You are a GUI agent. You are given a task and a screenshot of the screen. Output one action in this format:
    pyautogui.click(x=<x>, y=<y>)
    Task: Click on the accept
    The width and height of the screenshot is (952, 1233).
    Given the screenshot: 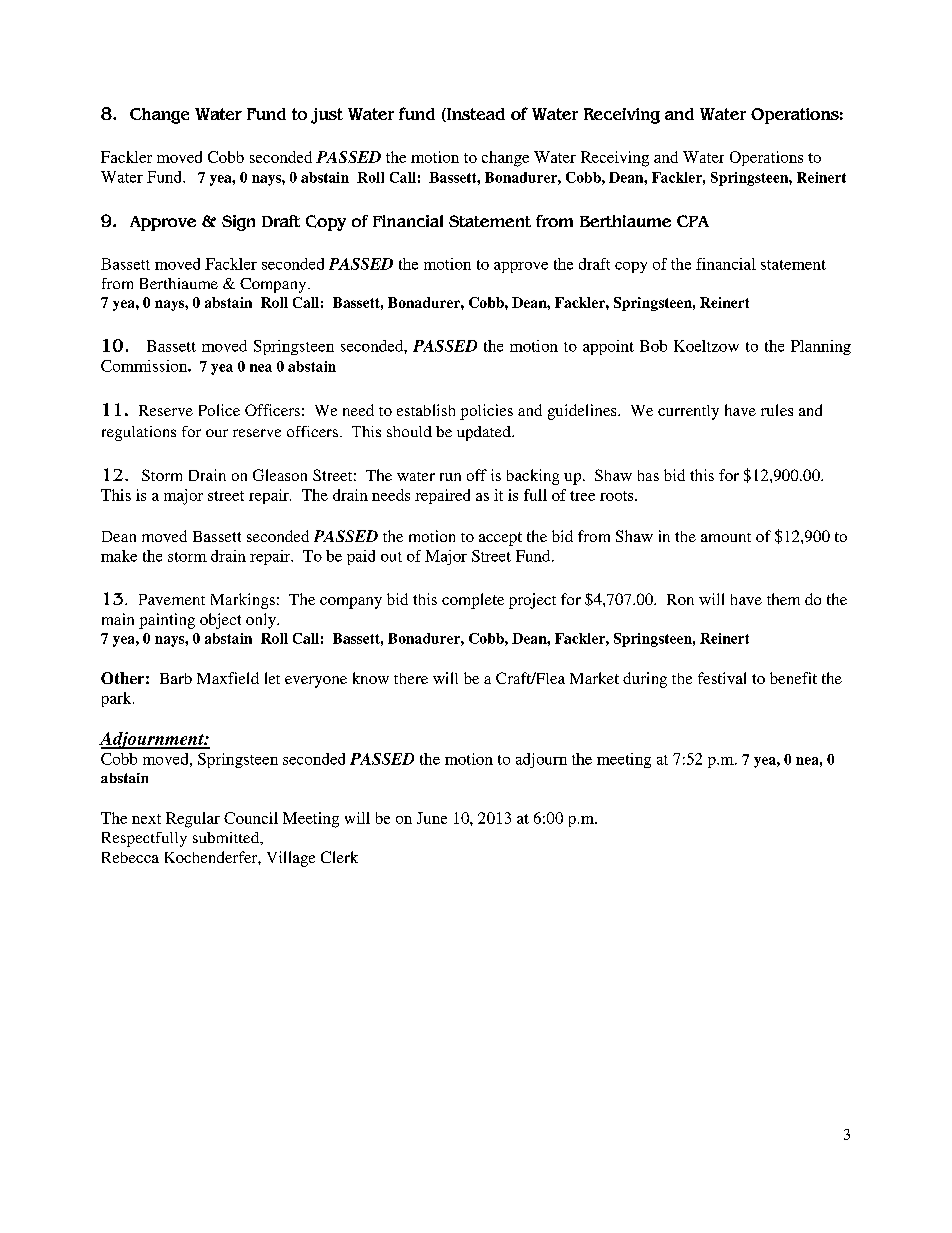 What is the action you would take?
    pyautogui.click(x=500, y=539)
